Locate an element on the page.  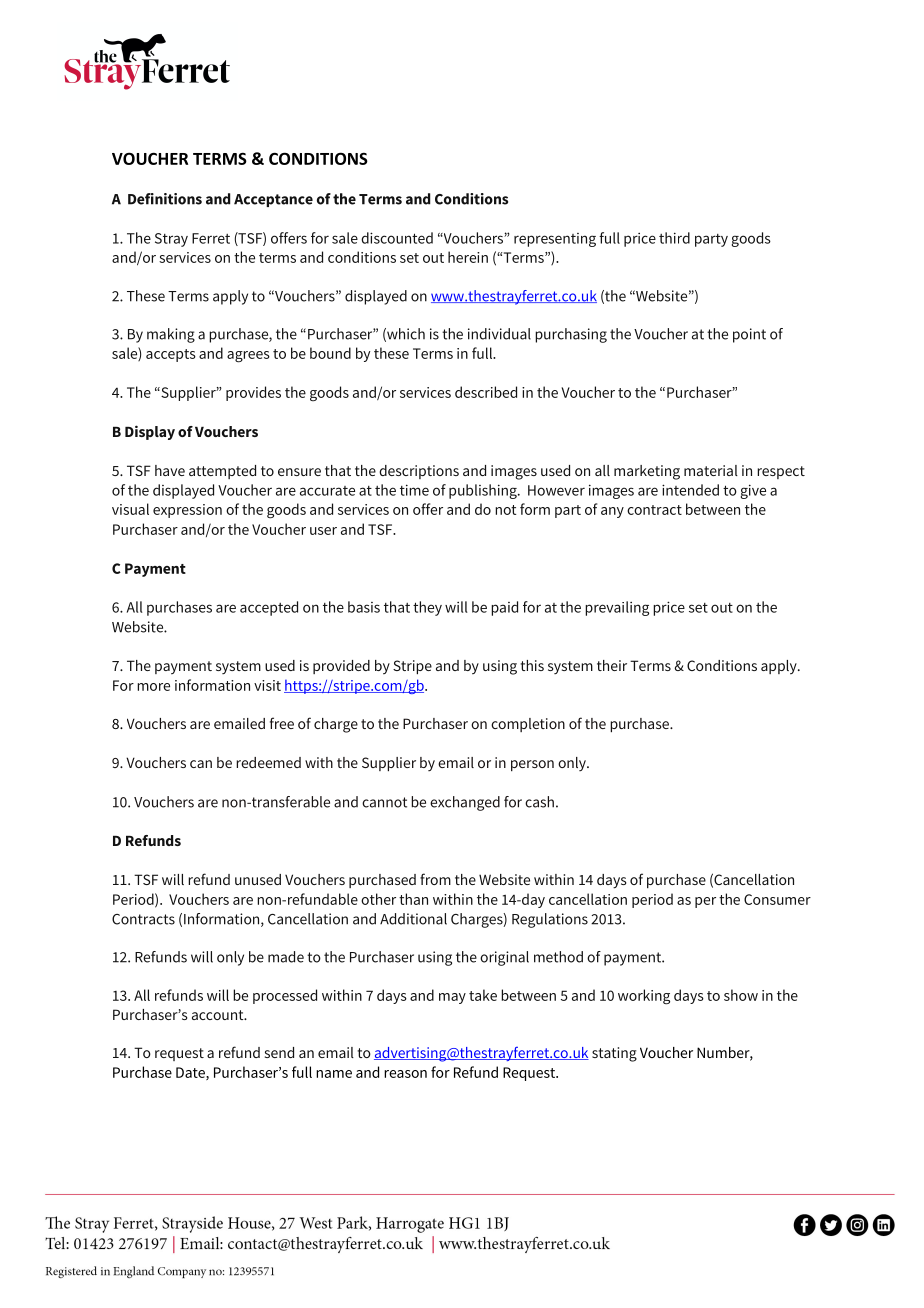
third is located at coordinates (674, 238).
